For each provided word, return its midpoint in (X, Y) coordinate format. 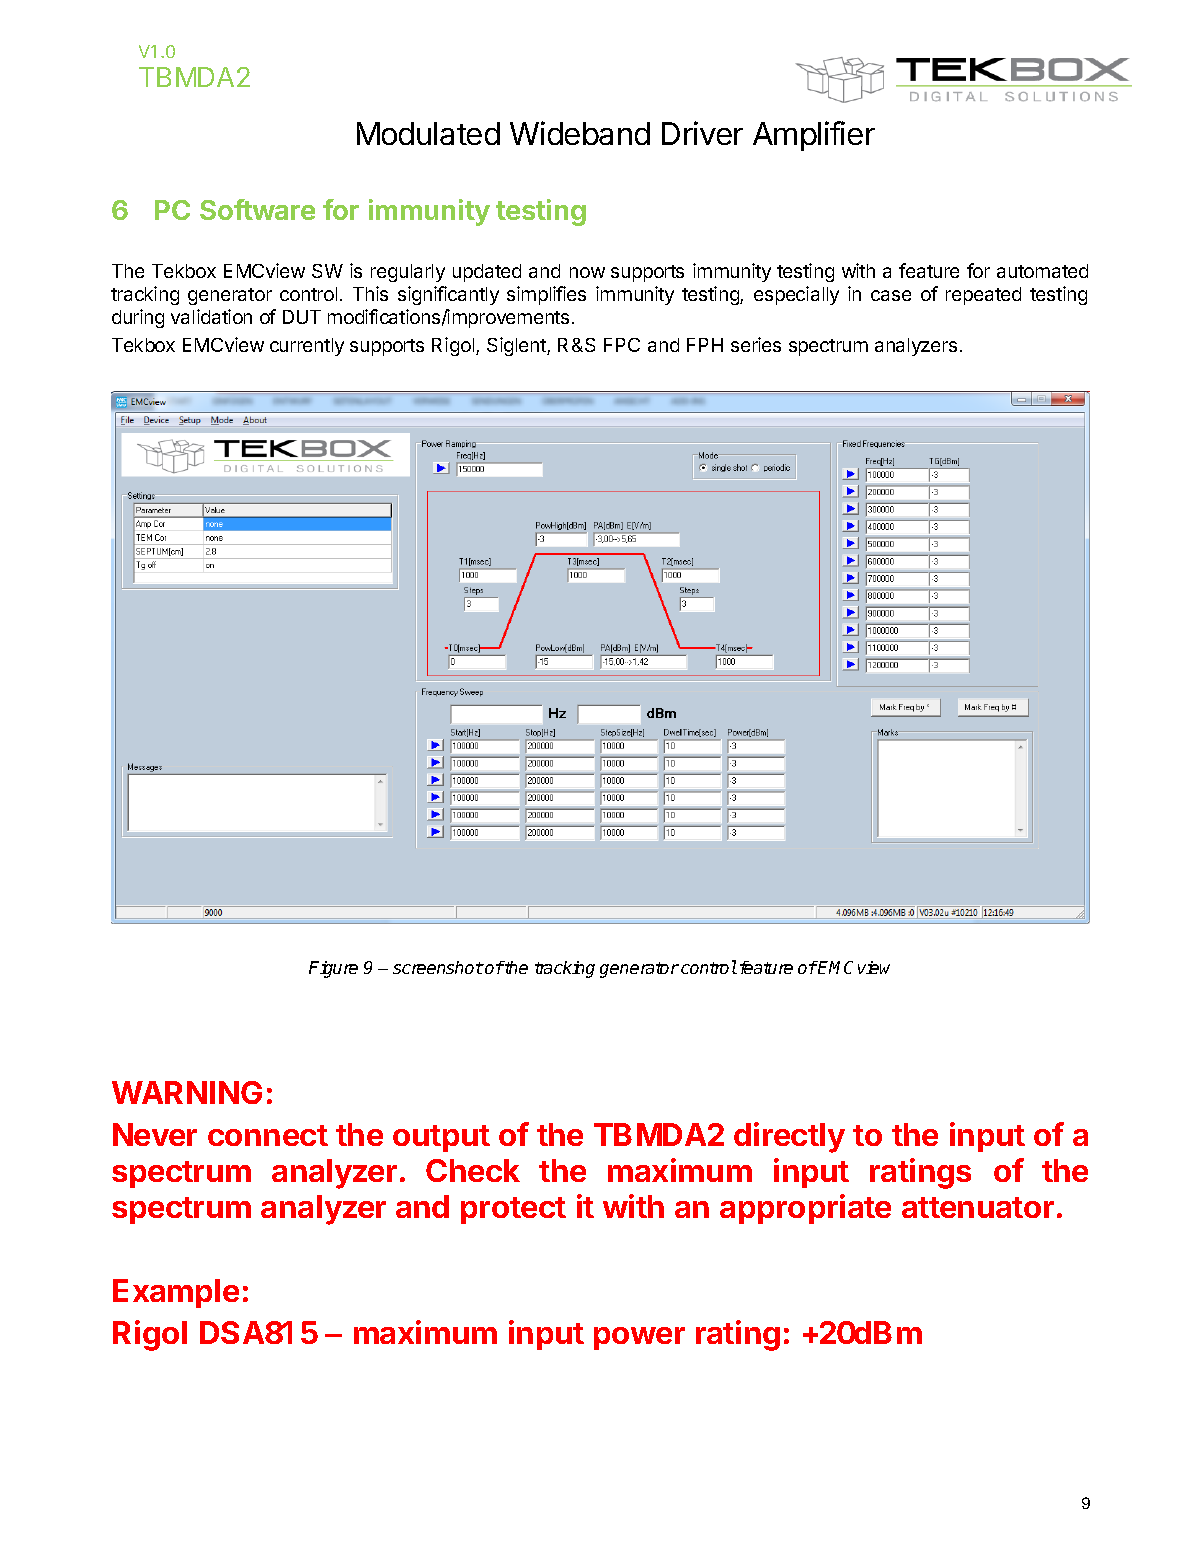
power (639, 1338)
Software (257, 209)
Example (176, 1293)
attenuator (978, 1207)
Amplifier (814, 136)
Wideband (580, 133)
